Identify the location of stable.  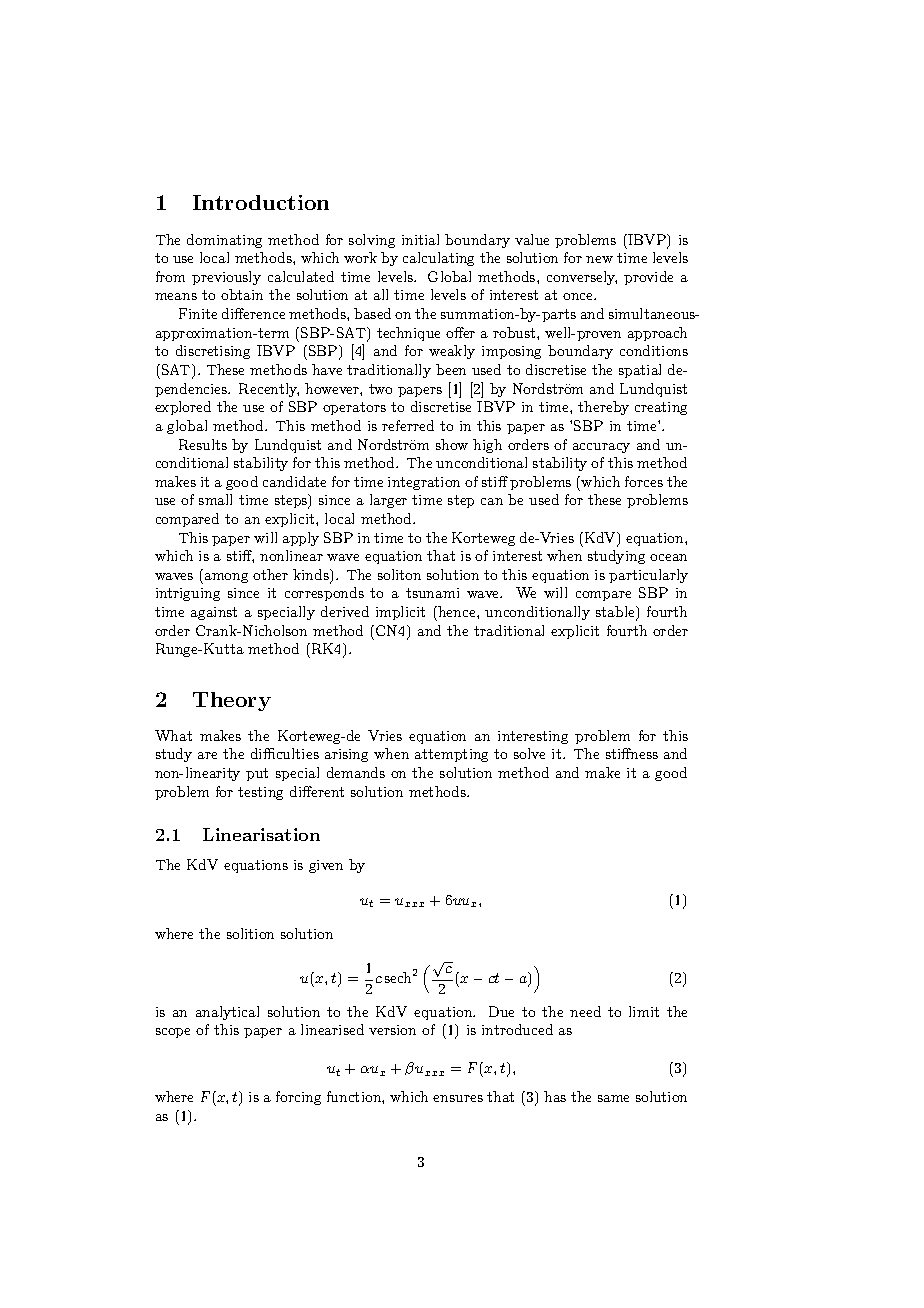
(616, 613).
